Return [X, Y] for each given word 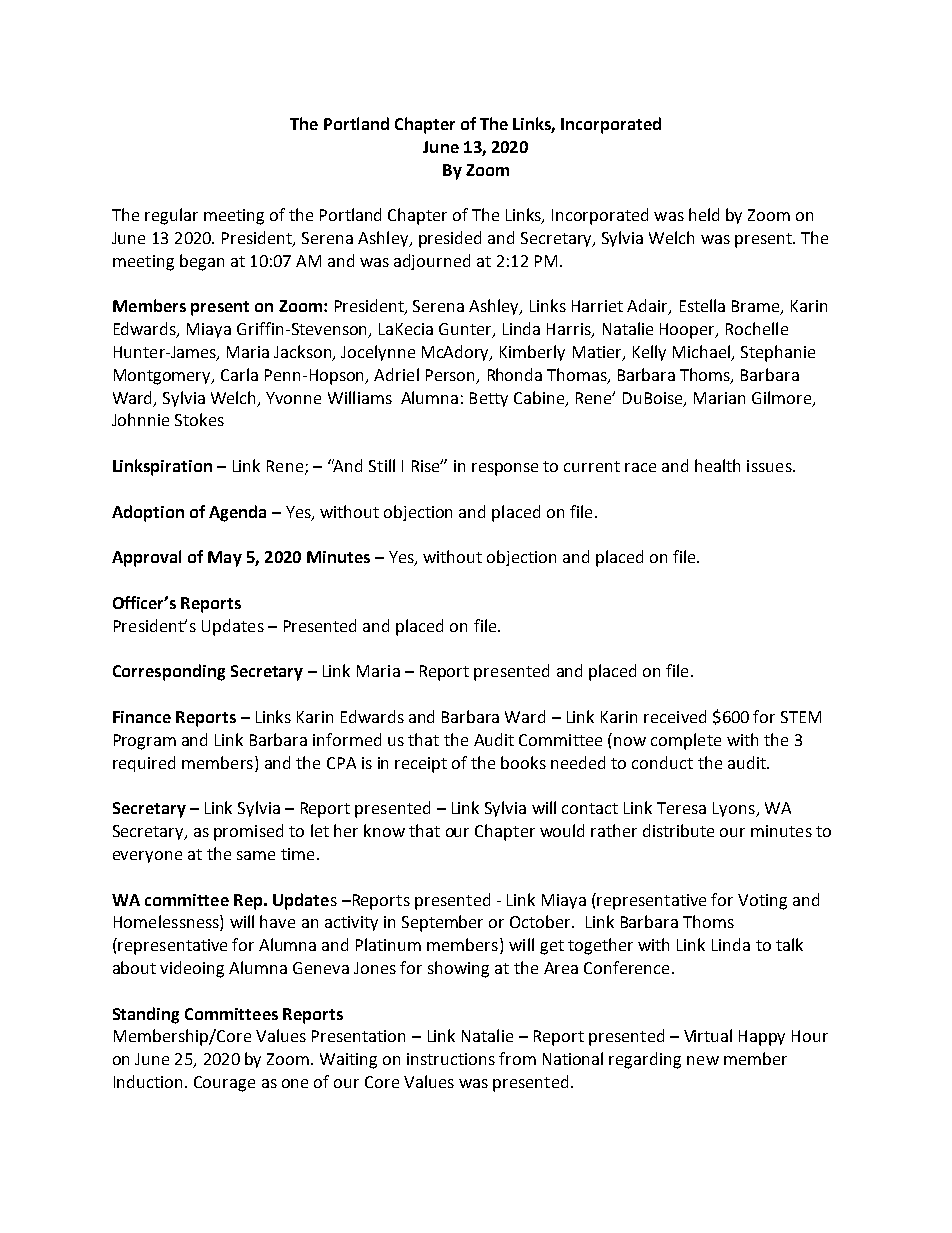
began [202, 262]
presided [450, 239]
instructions [451, 1059]
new [703, 1060]
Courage [224, 1084]
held [704, 214]
